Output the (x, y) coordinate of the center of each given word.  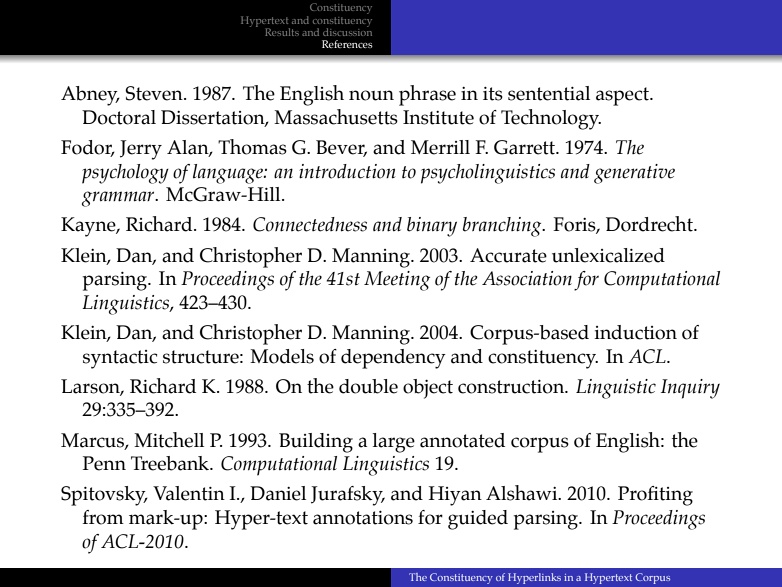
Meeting (397, 281)
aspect (623, 96)
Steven (155, 93)
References (347, 44)
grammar (119, 199)
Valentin (189, 493)
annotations (363, 518)
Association (527, 278)
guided (478, 520)
